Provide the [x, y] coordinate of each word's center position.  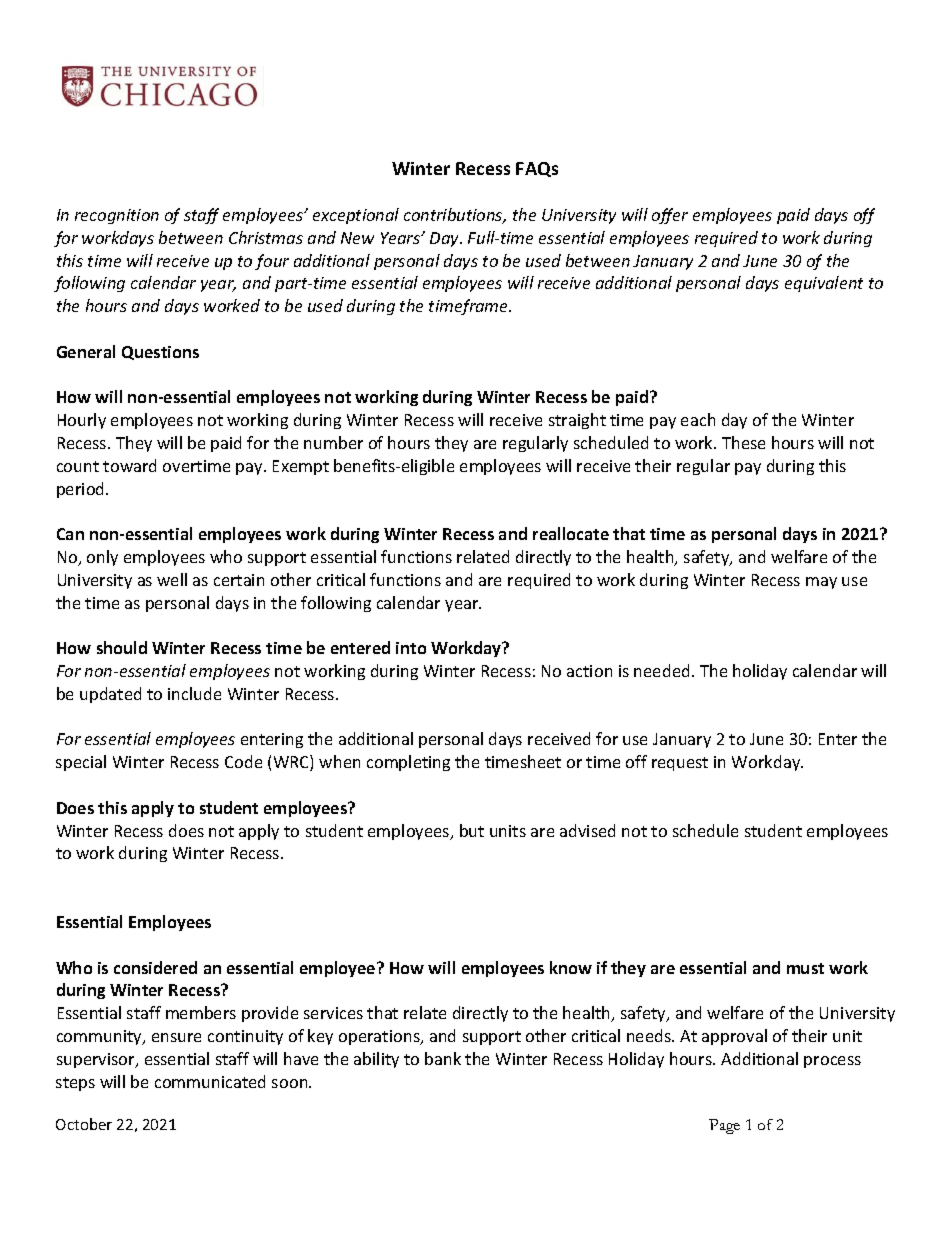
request [680, 764]
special [81, 763]
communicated [210, 1081]
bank [443, 1058]
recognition [117, 216]
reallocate [571, 533]
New [357, 238]
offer [670, 216]
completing [408, 763]
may [821, 583]
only [102, 558]
